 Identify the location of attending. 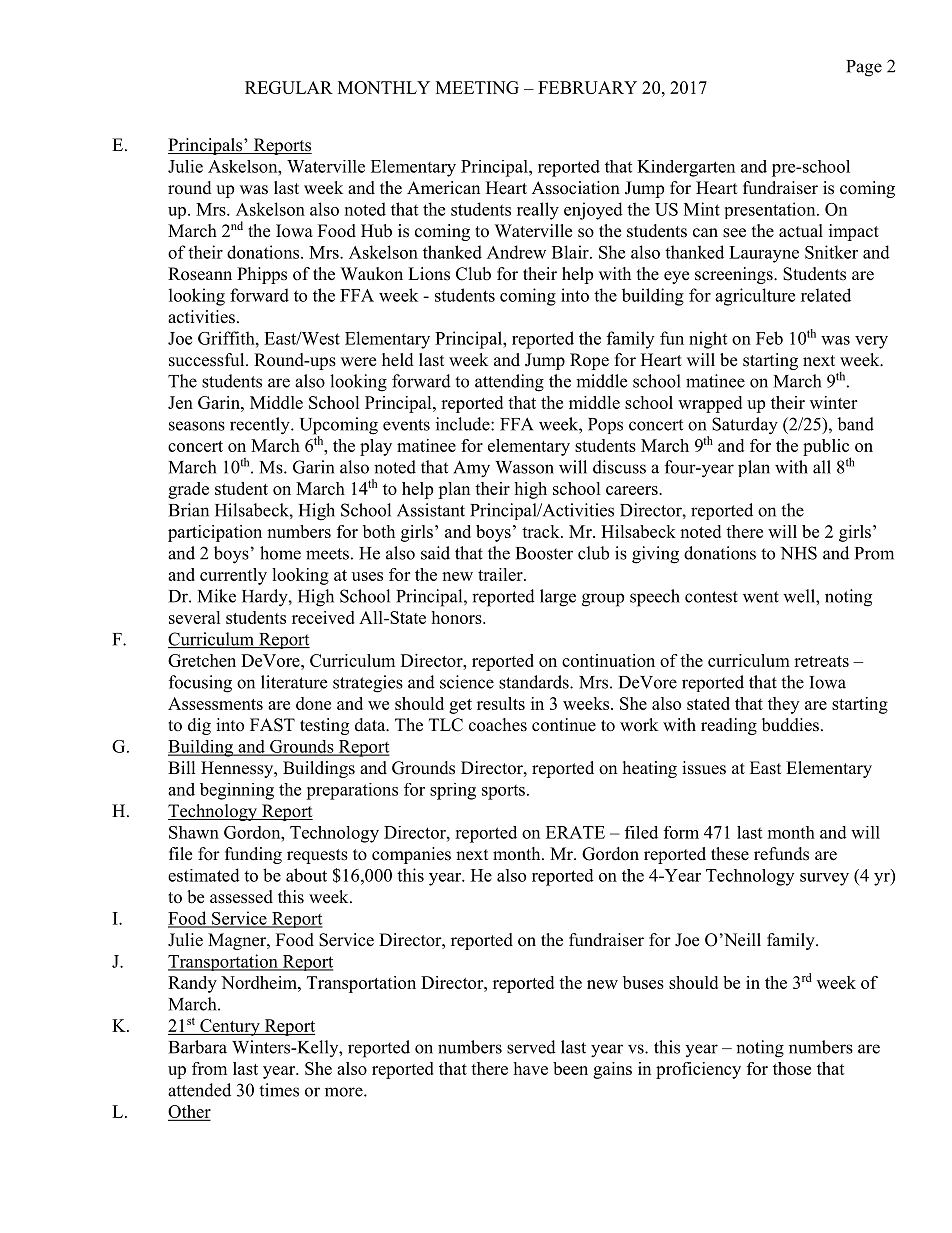
(509, 383).
